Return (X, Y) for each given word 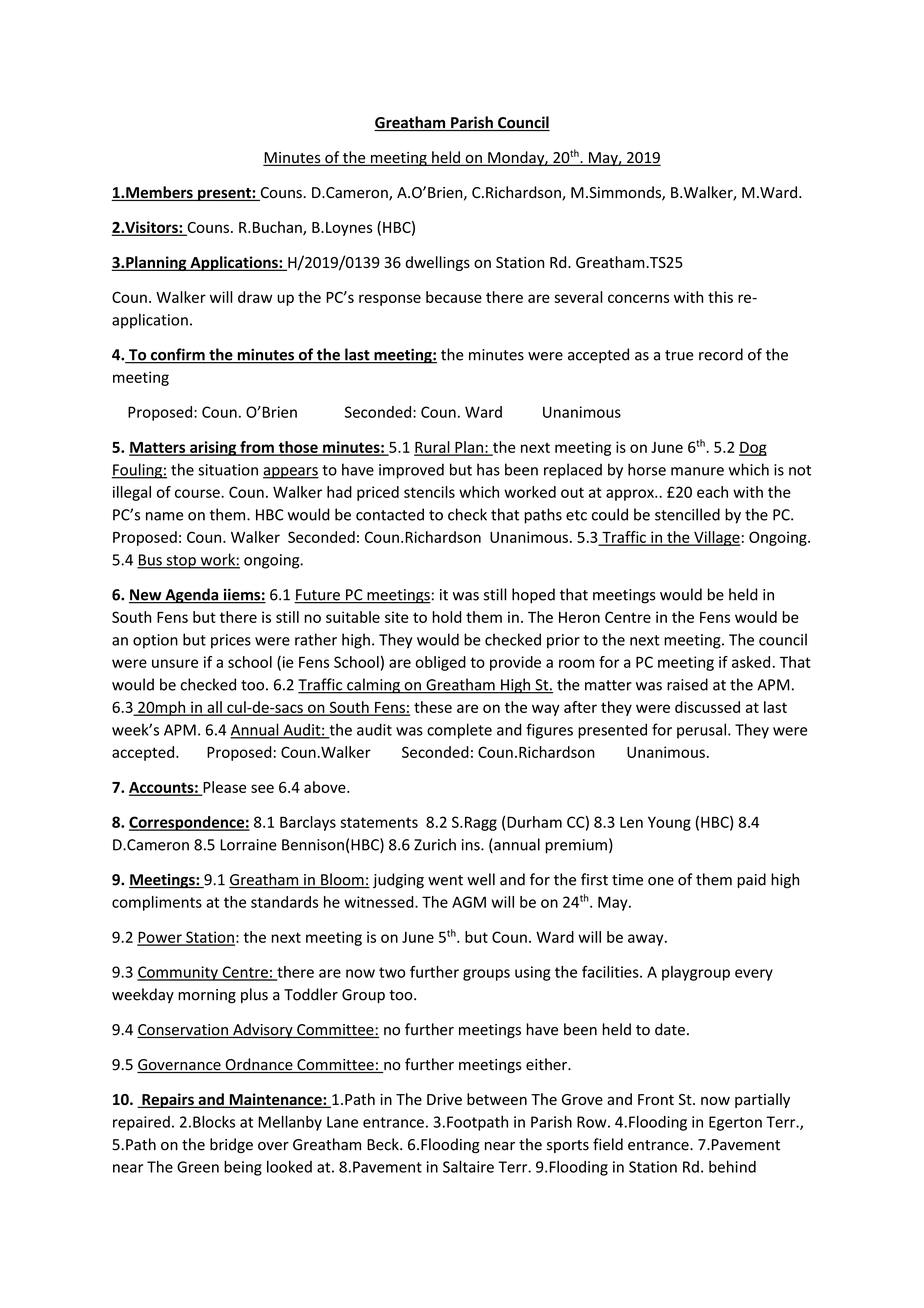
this (720, 297)
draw (255, 297)
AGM (469, 902)
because (454, 297)
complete (459, 731)
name (164, 516)
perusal (701, 731)
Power (160, 938)
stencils (429, 492)
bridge (231, 1145)
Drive (444, 1099)
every (754, 975)
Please (223, 788)
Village (716, 538)
